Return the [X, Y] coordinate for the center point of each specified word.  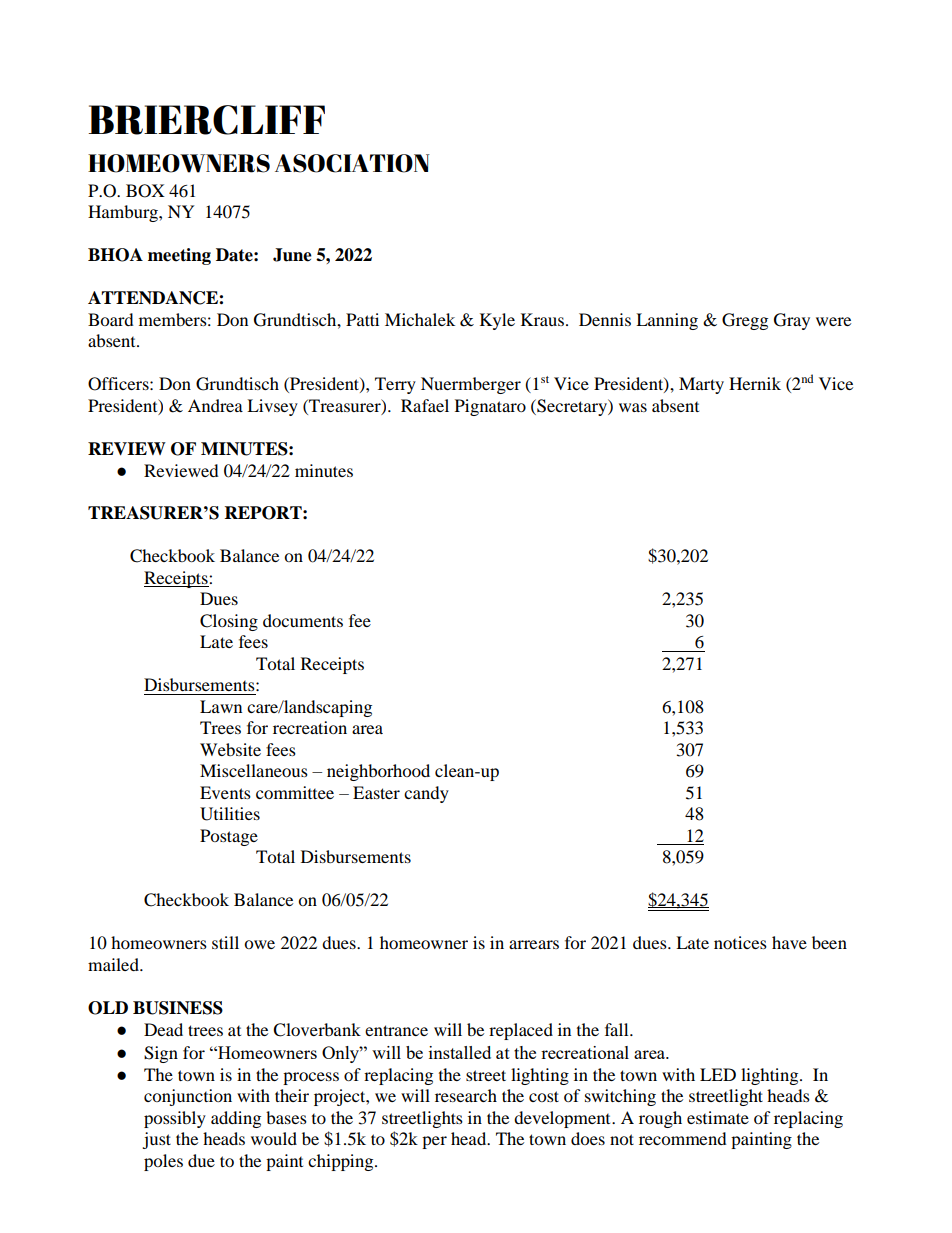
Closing [229, 622]
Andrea [215, 405]
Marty [701, 385]
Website [230, 749]
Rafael [425, 405]
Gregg [745, 321]
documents [303, 620]
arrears [534, 944]
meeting [179, 256]
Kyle [497, 321]
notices [740, 942]
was [633, 407]
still [225, 942]
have [789, 942]
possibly [175, 1119]
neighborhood [378, 772]
